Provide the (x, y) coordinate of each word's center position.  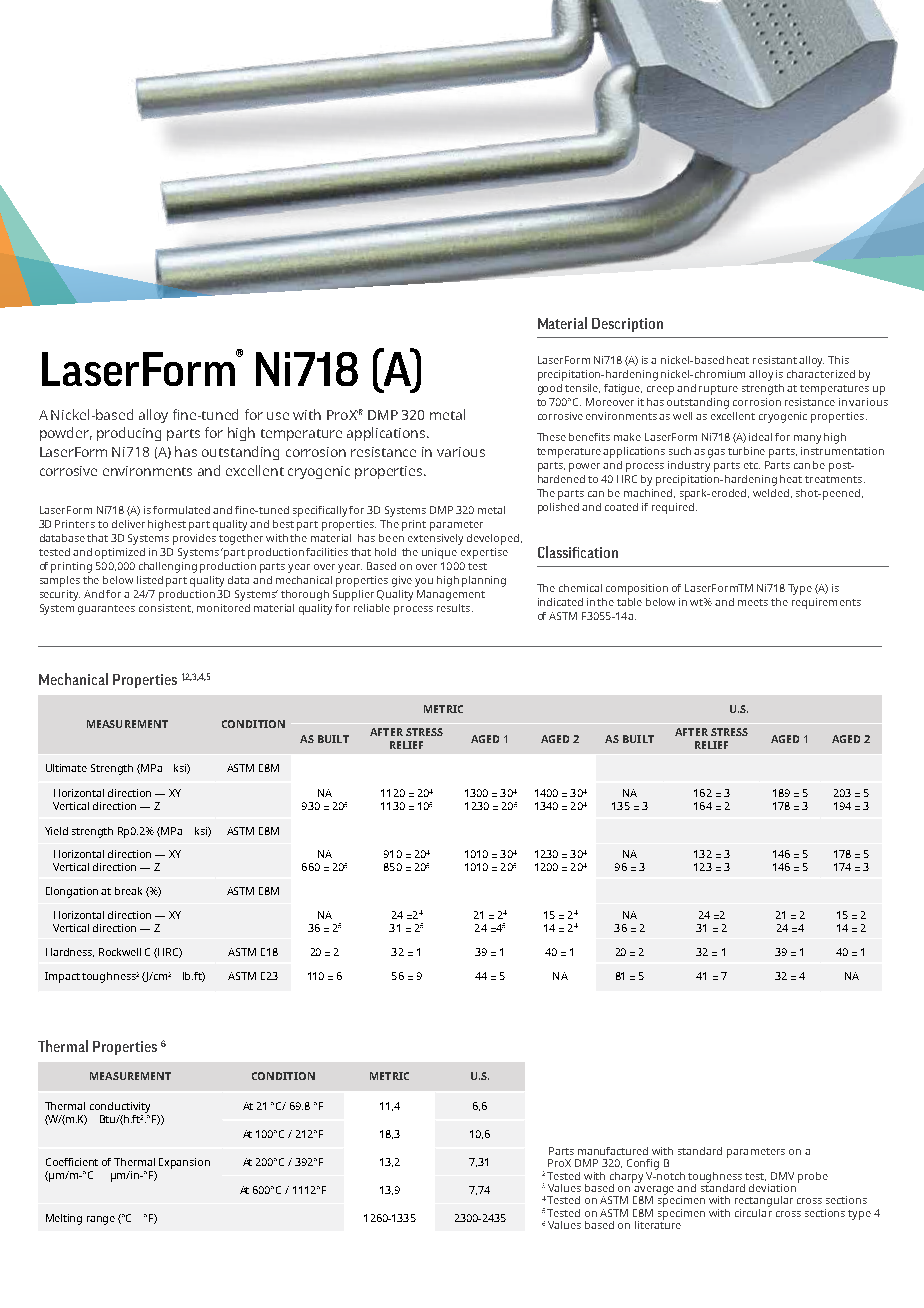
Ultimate (66, 768)
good (550, 389)
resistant (775, 360)
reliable (372, 608)
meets (753, 602)
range (101, 1220)
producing (129, 434)
